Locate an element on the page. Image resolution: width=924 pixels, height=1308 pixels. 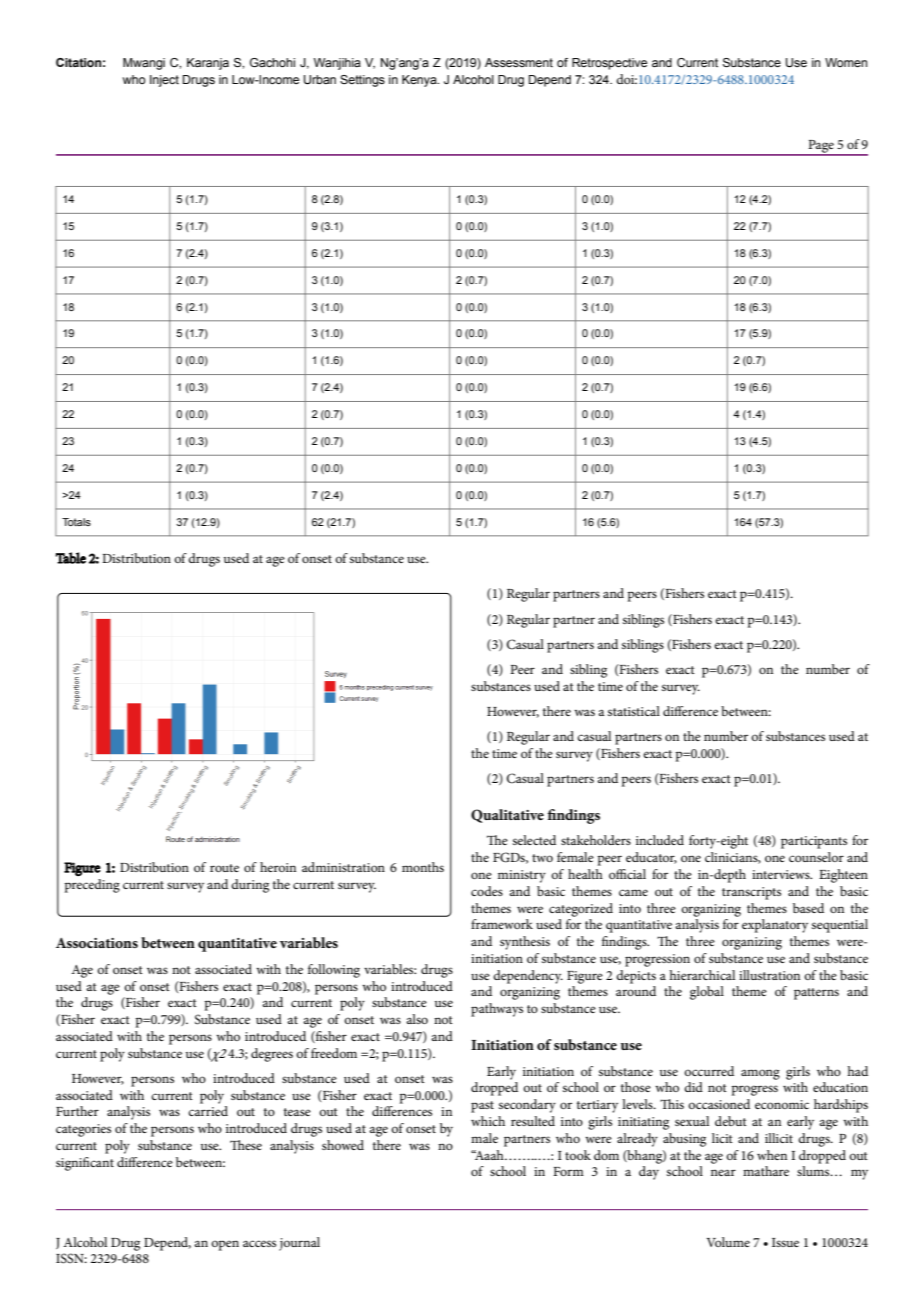
participants is located at coordinates (814, 842).
